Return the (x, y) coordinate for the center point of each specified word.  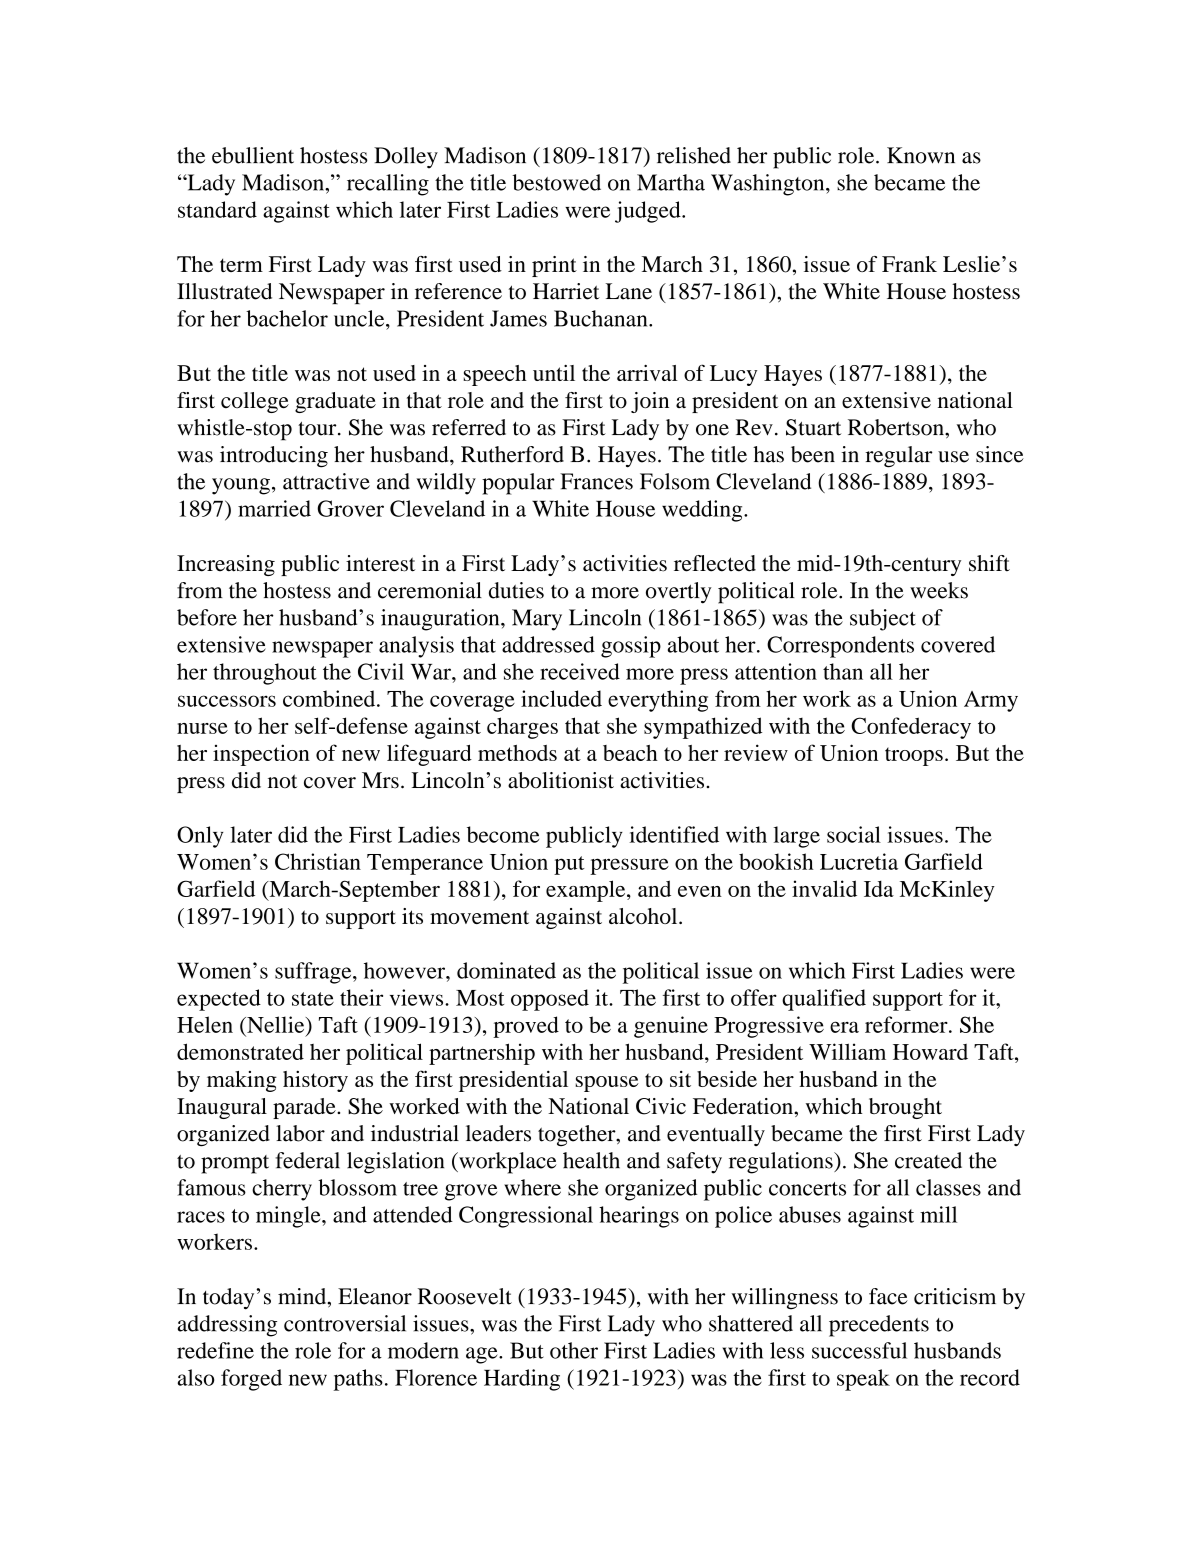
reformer (907, 1024)
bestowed (557, 182)
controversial (345, 1323)
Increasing (226, 565)
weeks (939, 590)
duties (516, 590)
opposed (550, 1000)
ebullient (253, 155)
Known (921, 155)
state (313, 999)
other (574, 1350)
